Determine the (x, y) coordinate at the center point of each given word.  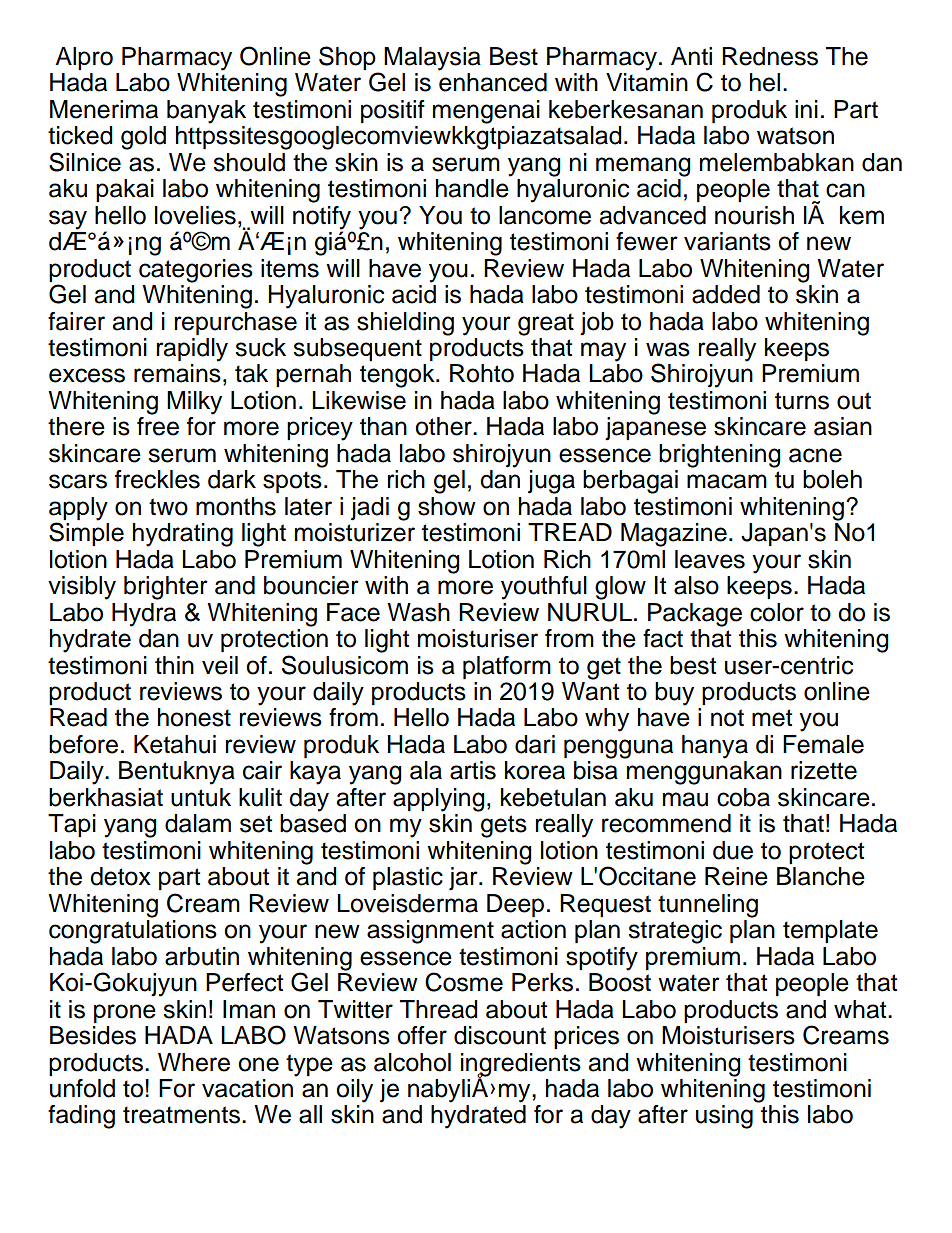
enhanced (493, 82)
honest (194, 717)
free (158, 426)
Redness (770, 56)
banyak (206, 112)
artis (473, 770)
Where (194, 1062)
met (772, 718)
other (444, 426)
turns (802, 401)
